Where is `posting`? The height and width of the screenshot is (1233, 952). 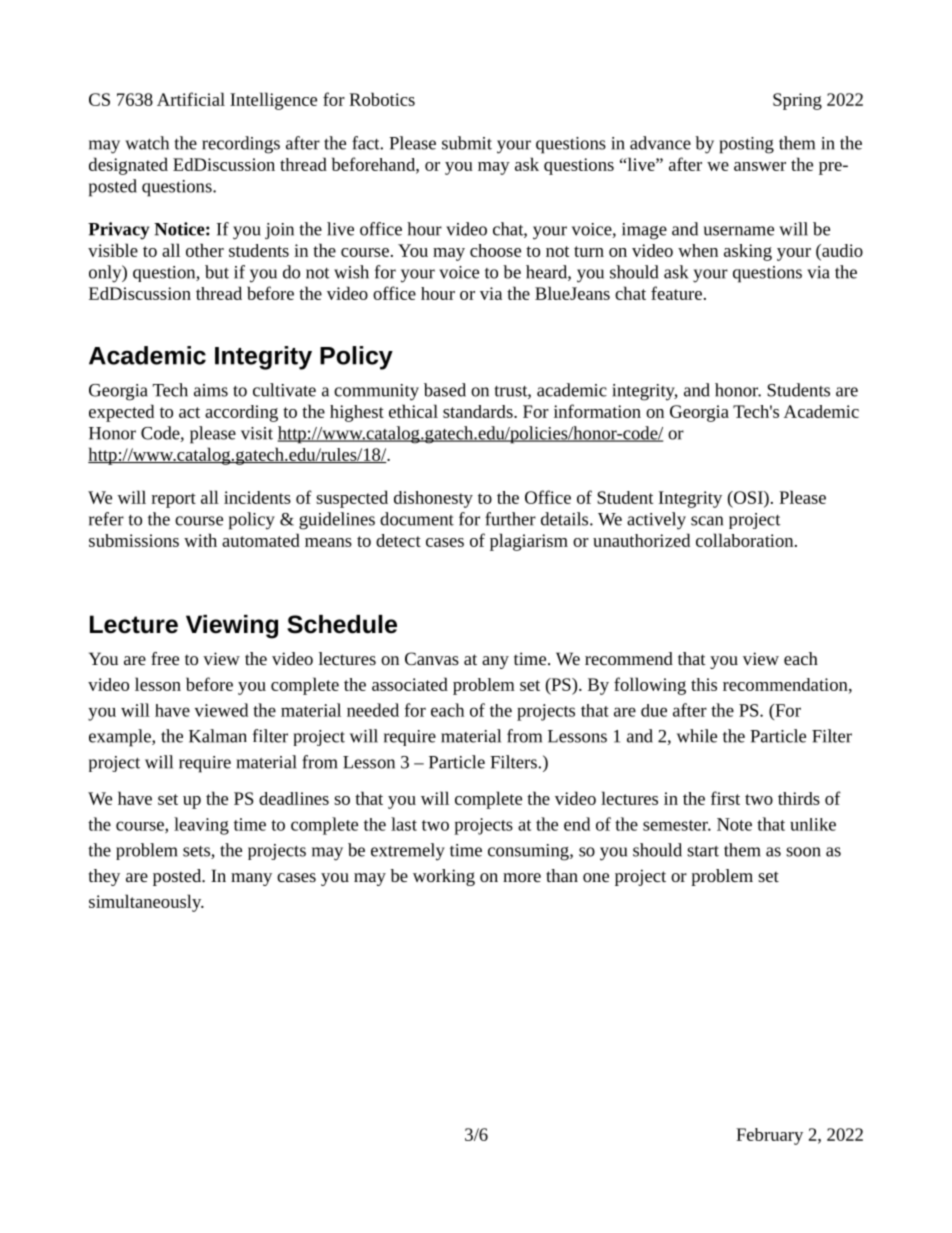 posting is located at coordinates (746, 145).
